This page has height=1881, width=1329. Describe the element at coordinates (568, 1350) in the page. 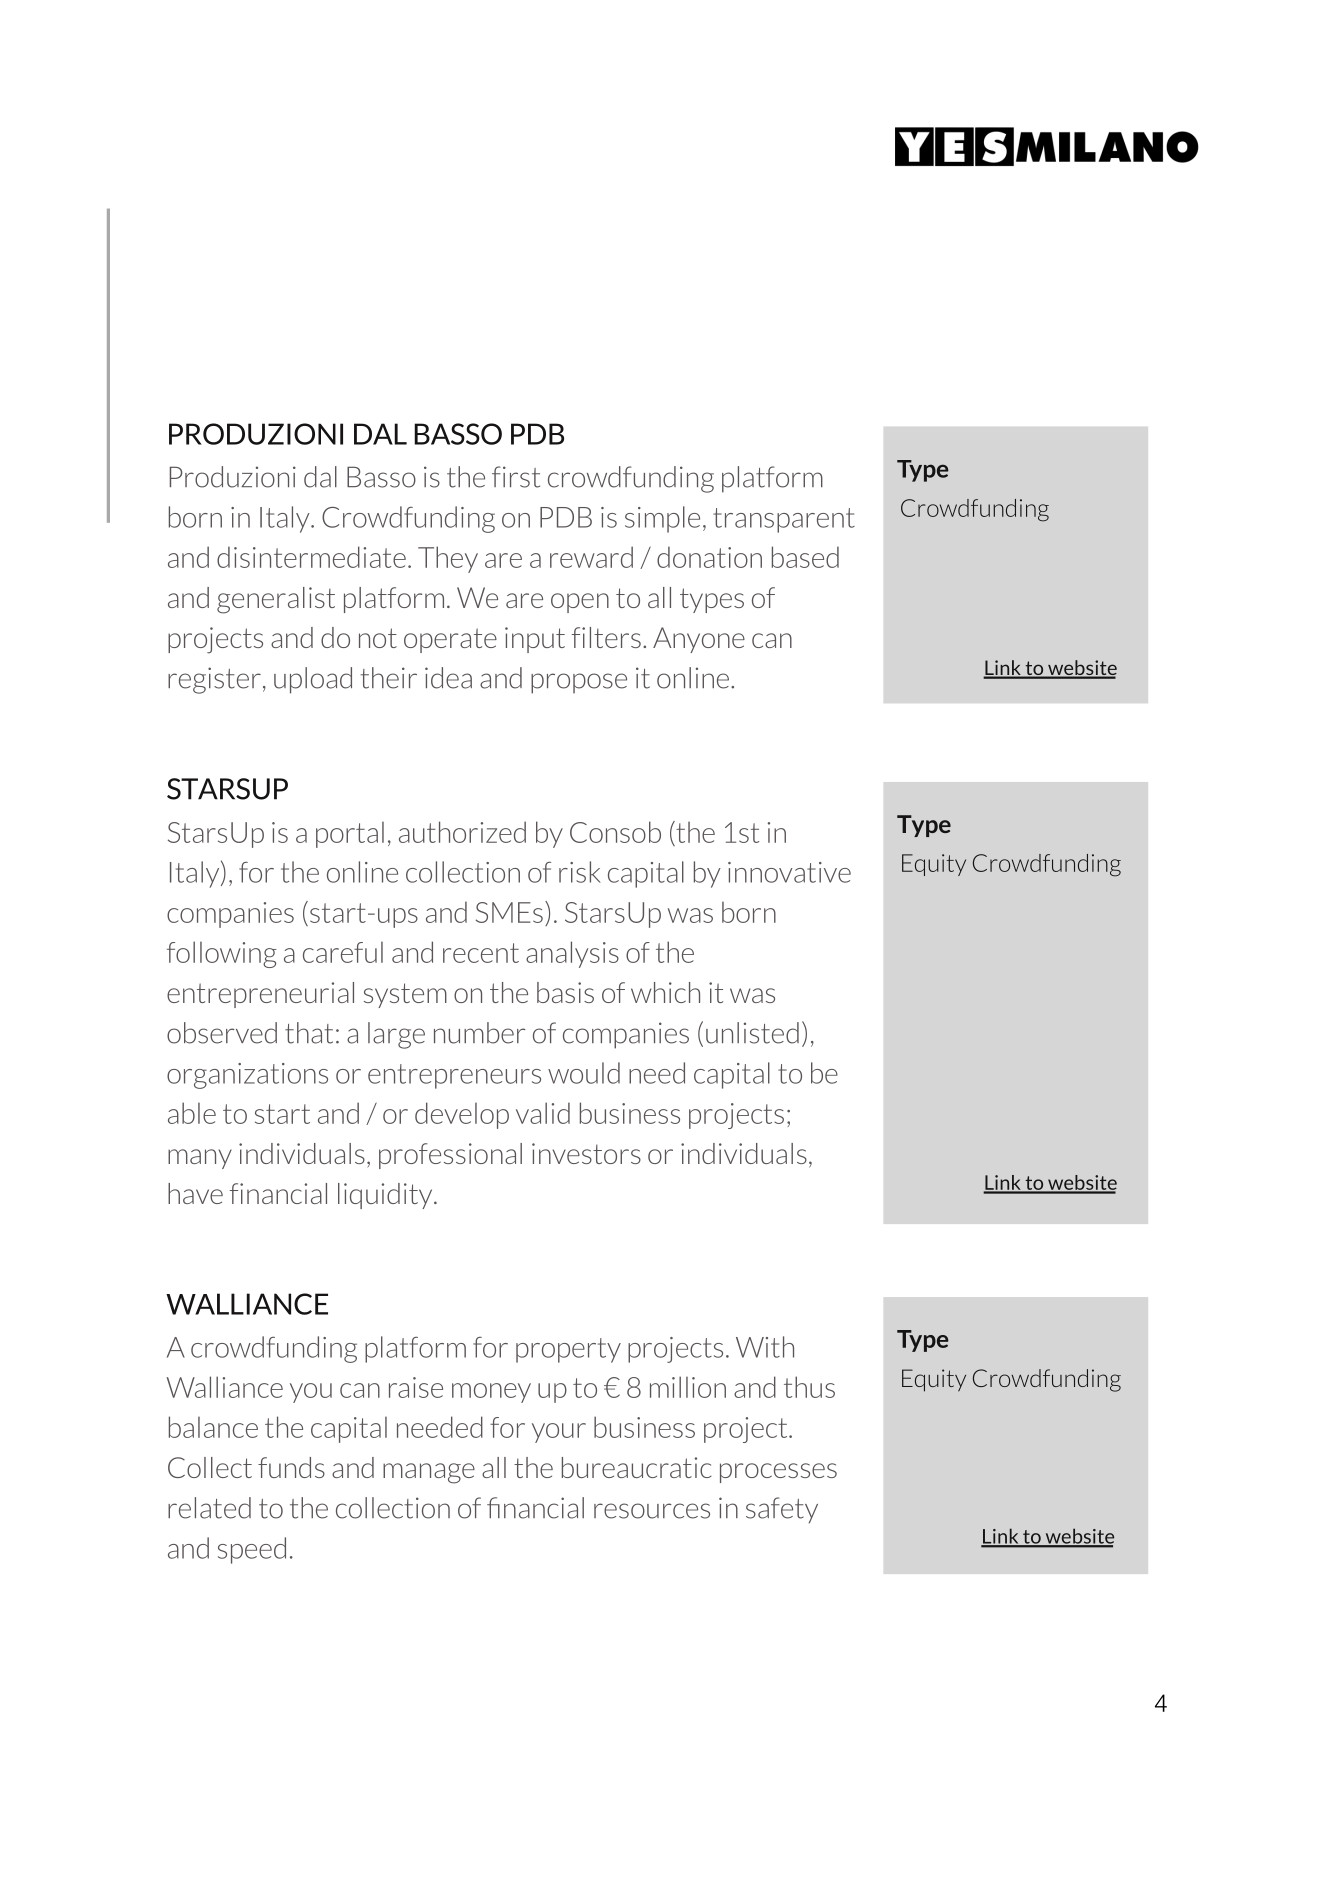

I see `property` at that location.
